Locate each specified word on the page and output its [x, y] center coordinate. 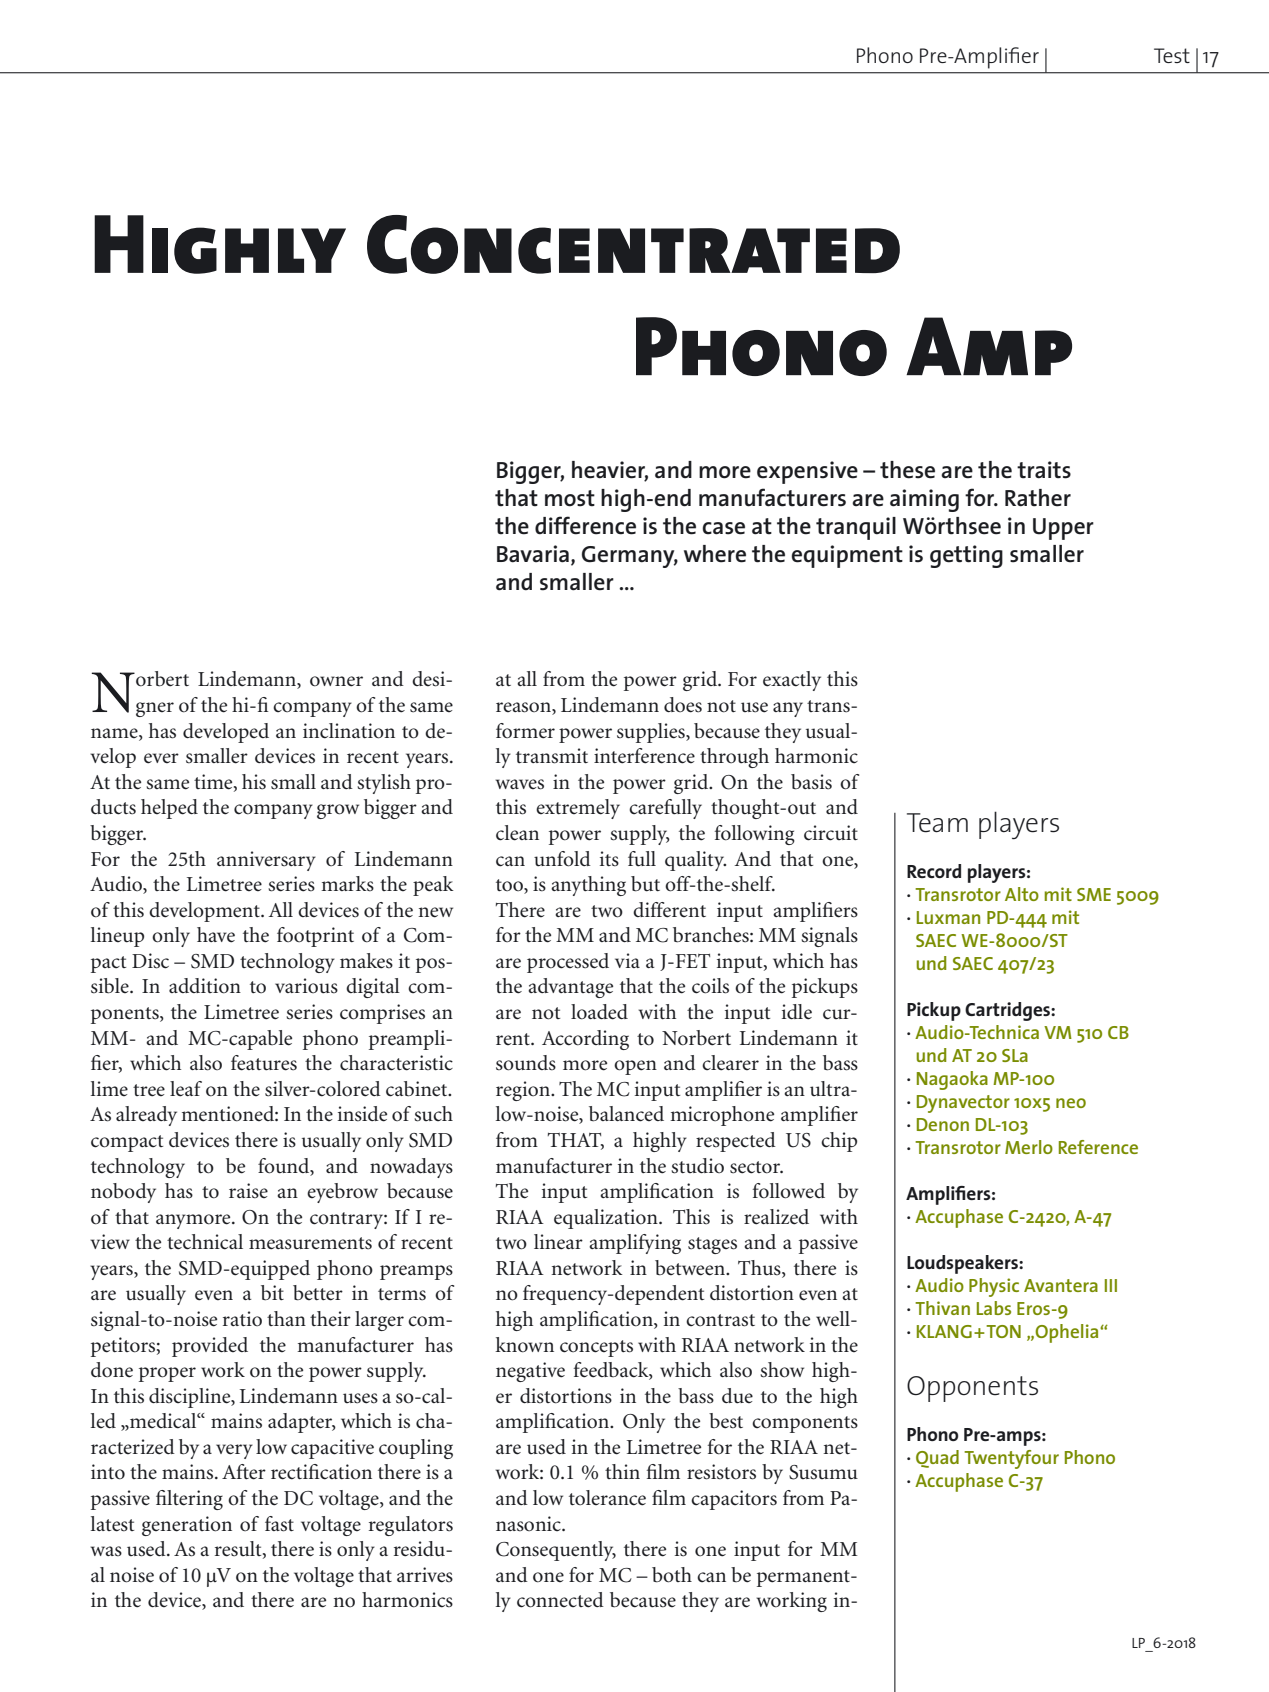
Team [937, 823]
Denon [943, 1124]
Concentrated [633, 244]
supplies [652, 733]
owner [336, 681]
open [635, 1067]
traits [1044, 470]
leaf [186, 1089]
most [570, 498]
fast [279, 1524]
